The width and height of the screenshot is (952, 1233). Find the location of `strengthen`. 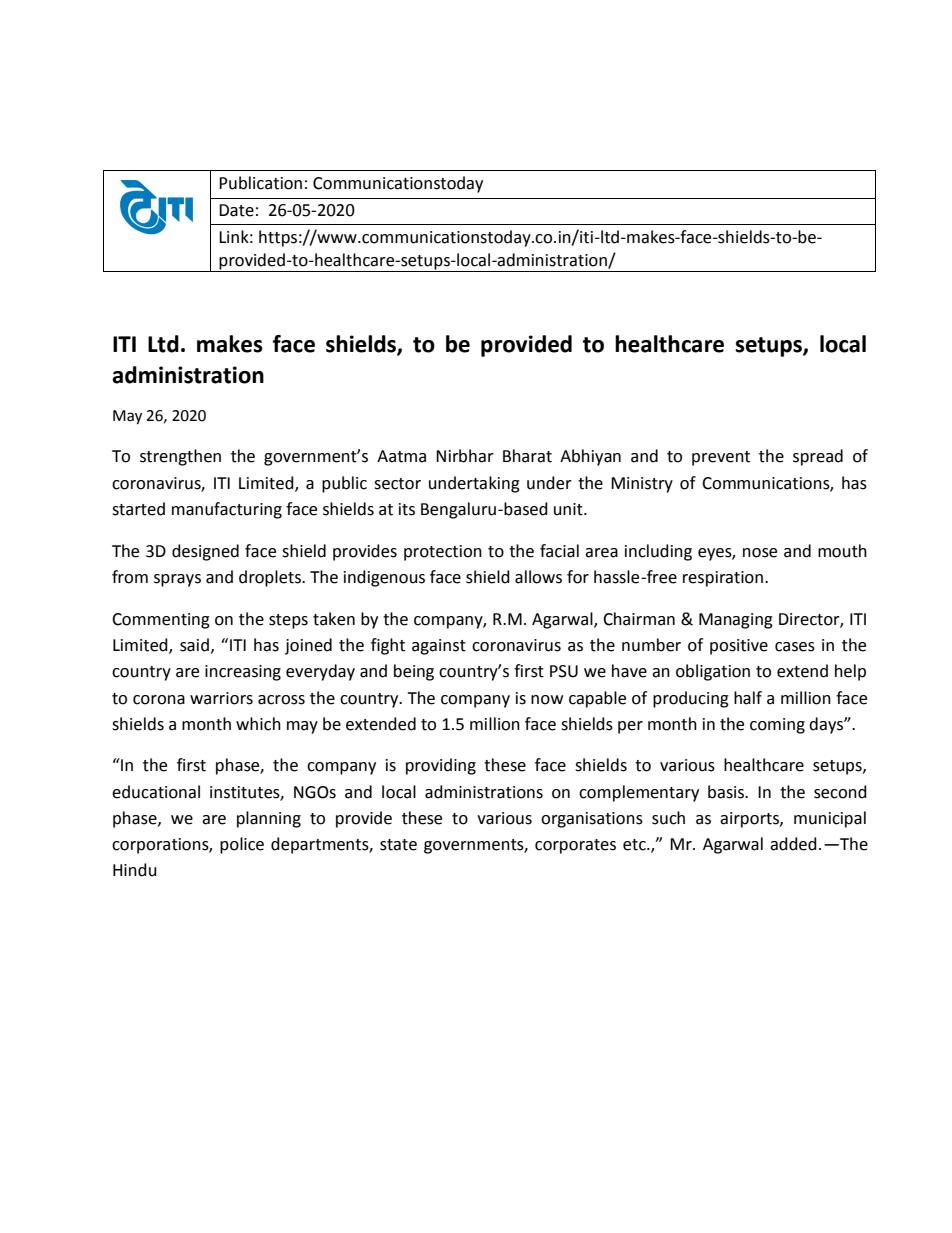

strengthen is located at coordinates (180, 457).
